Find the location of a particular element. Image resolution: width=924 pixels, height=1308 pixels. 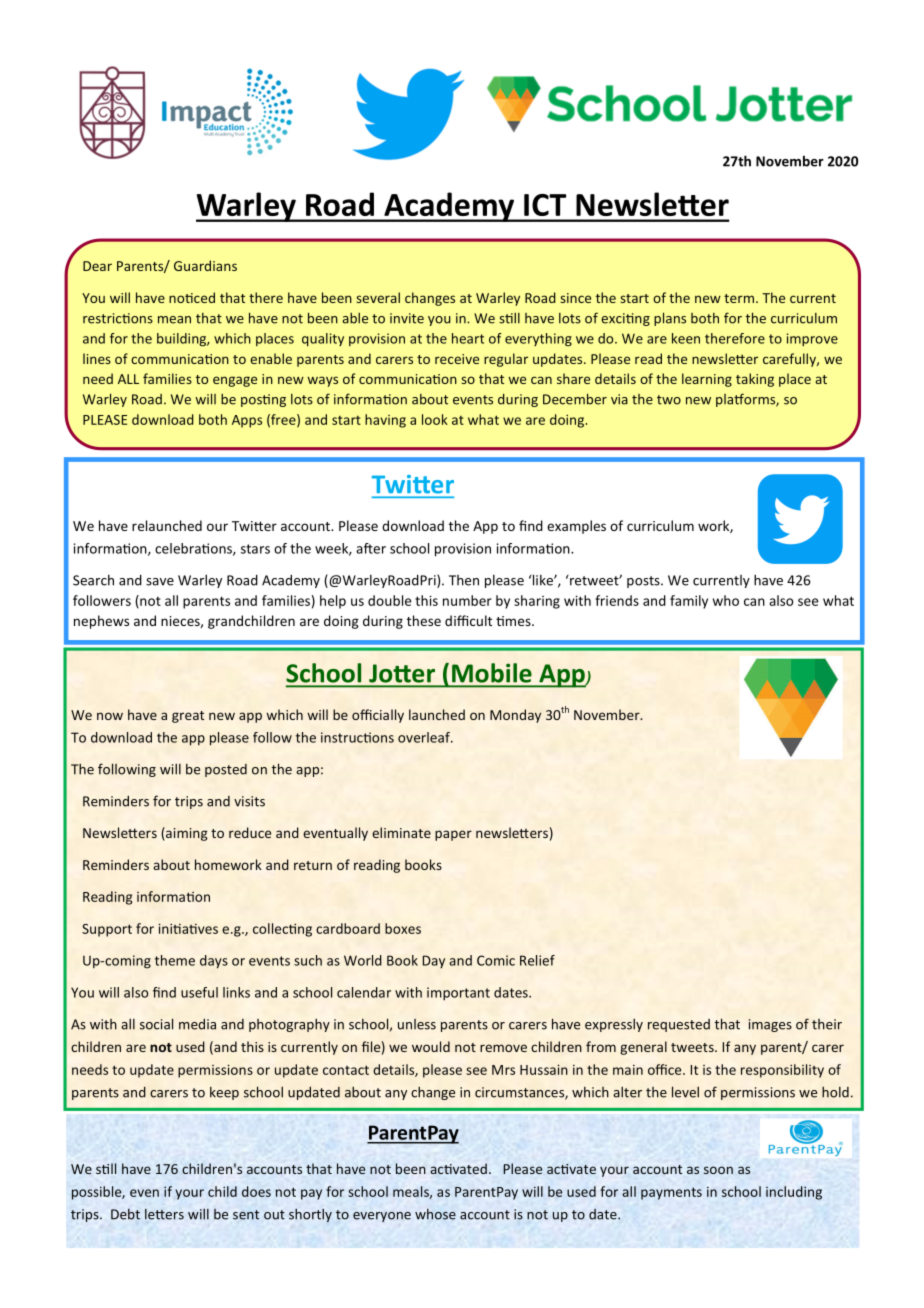

family is located at coordinates (689, 602).
